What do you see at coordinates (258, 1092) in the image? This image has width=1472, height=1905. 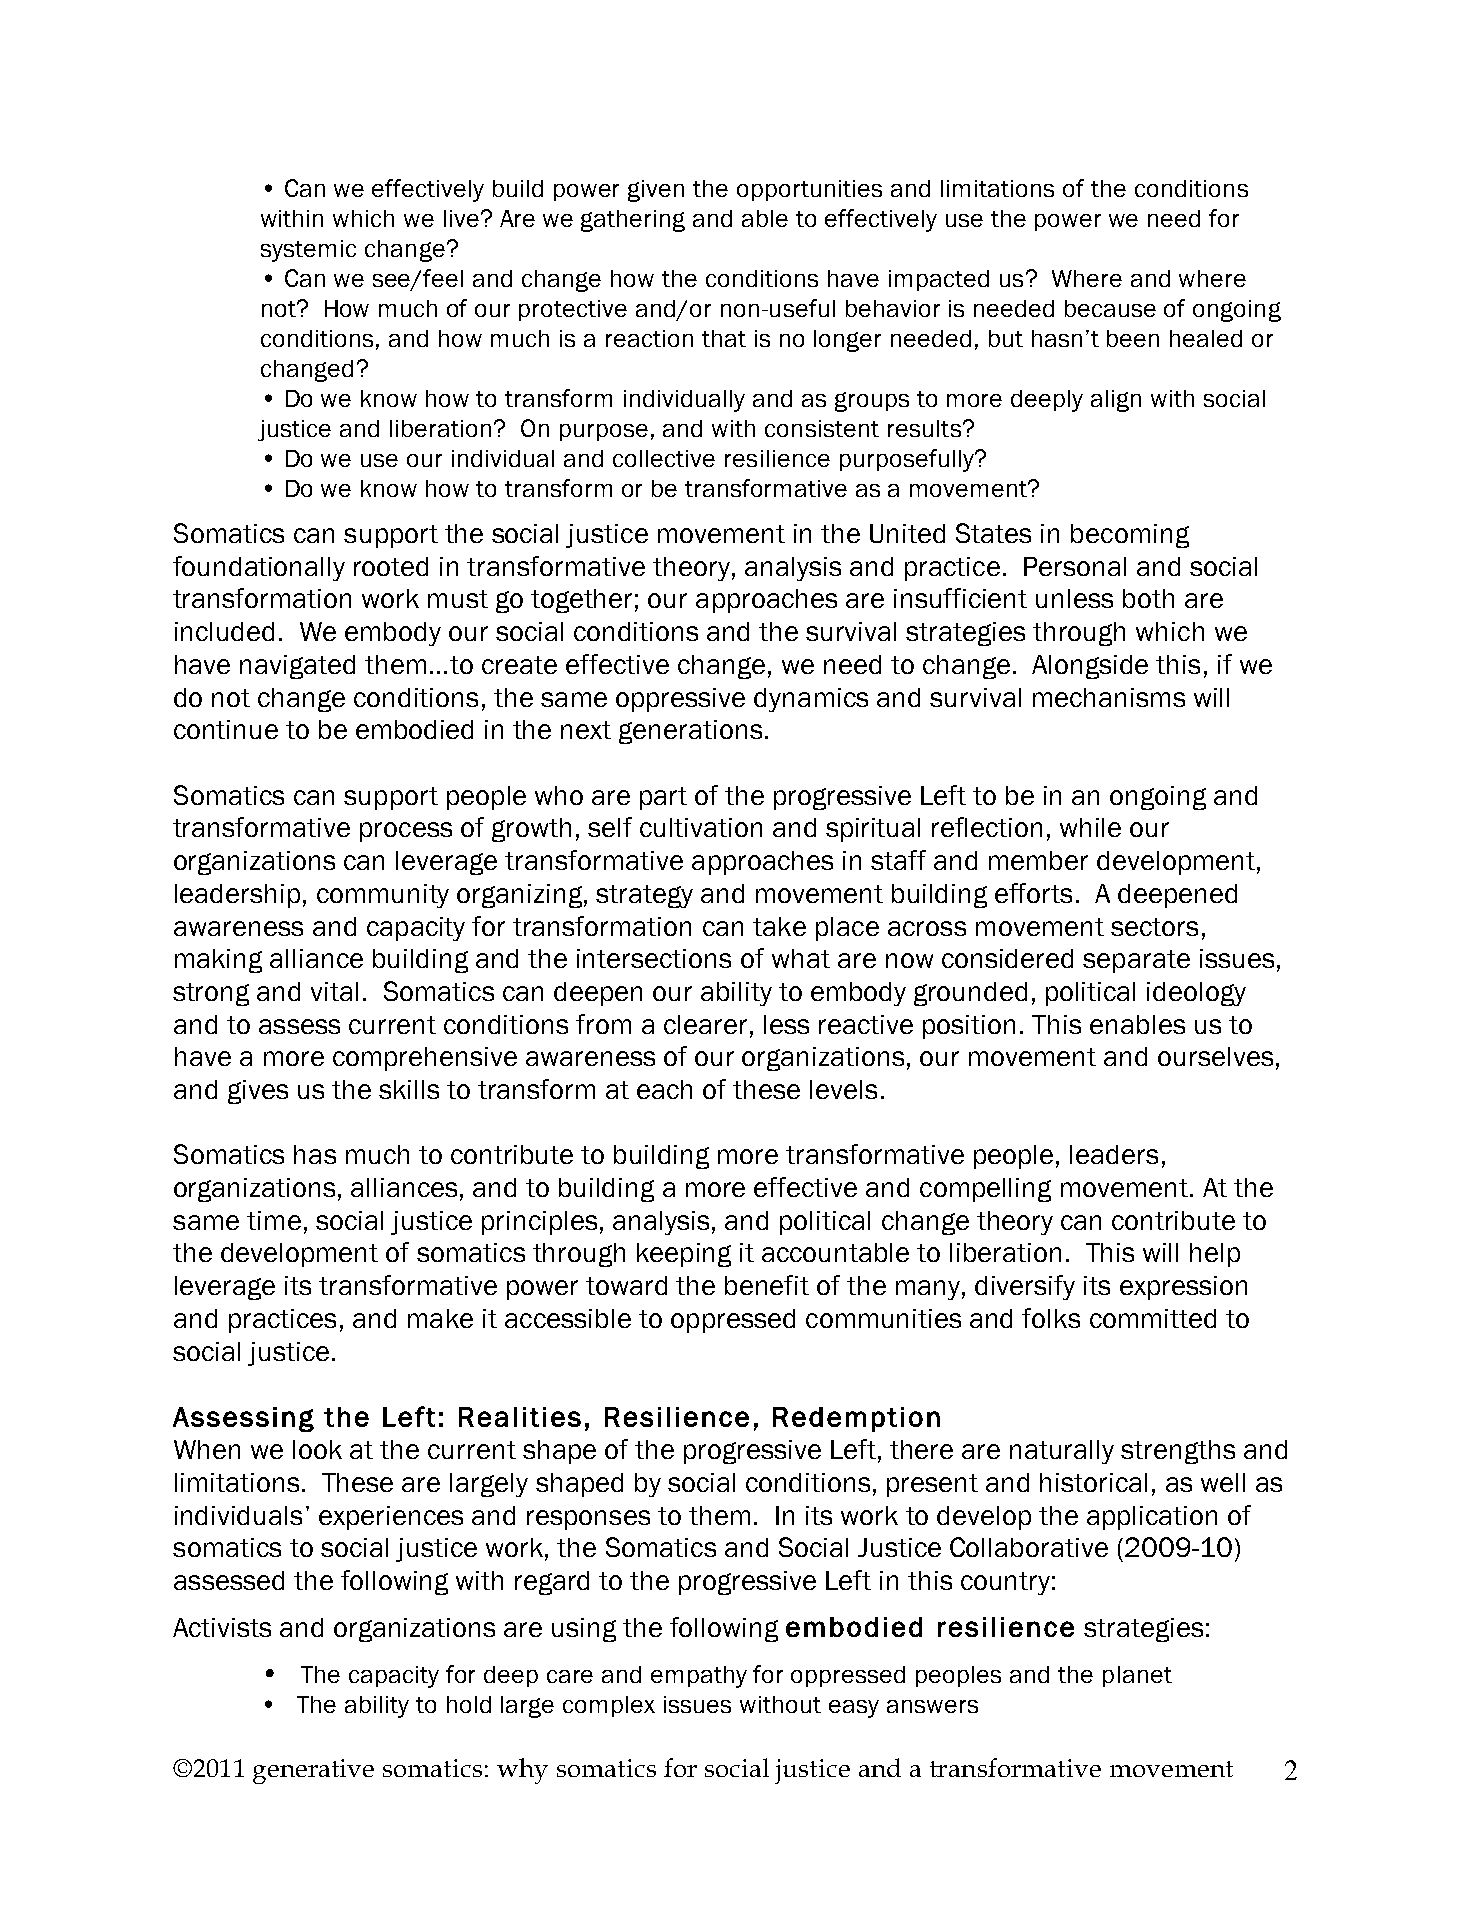 I see `gives` at bounding box center [258, 1092].
